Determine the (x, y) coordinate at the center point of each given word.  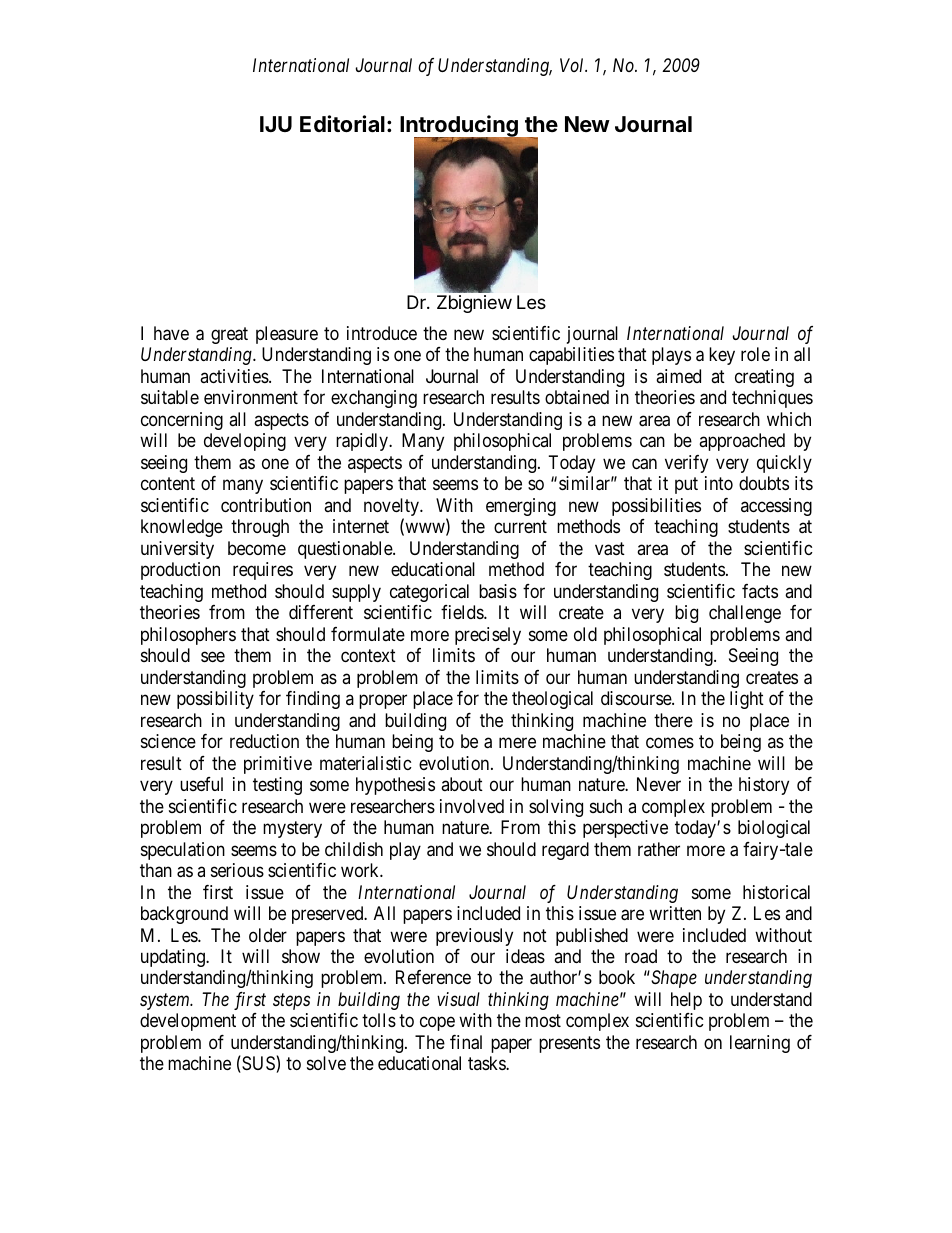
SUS (258, 1064)
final (466, 1042)
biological (774, 829)
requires (263, 571)
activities (234, 376)
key (722, 356)
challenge (745, 614)
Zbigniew (474, 304)
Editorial (342, 124)
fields (463, 612)
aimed (678, 376)
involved (472, 806)
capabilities (571, 356)
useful (201, 784)
